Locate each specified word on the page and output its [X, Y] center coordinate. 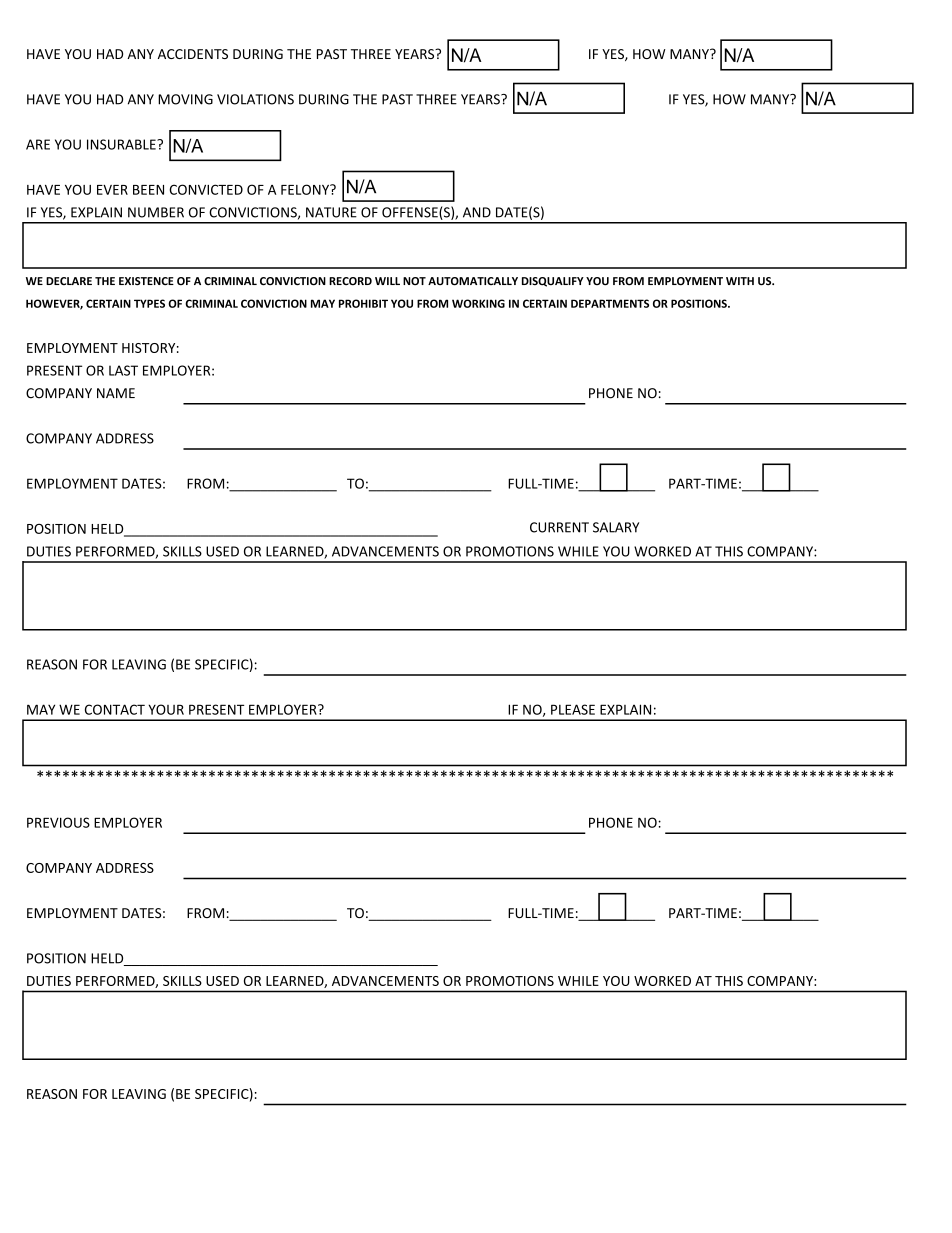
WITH [740, 281]
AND [477, 212]
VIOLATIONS [255, 99]
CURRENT [559, 527]
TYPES [149, 303]
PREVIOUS [58, 822]
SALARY [616, 527]
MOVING [185, 99]
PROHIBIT [363, 303]
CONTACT [115, 709]
